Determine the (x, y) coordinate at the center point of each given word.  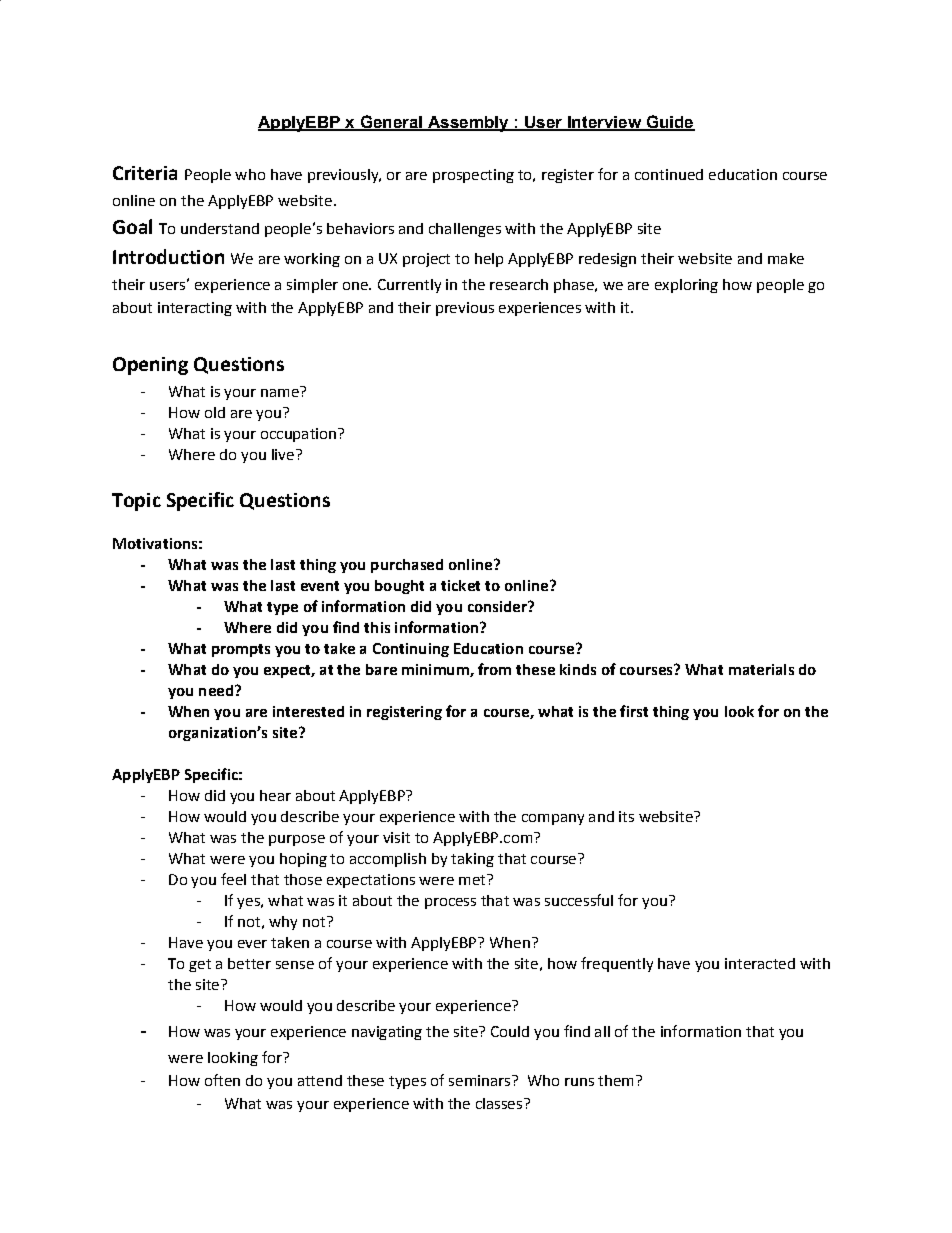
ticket (460, 585)
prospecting (473, 176)
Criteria (145, 173)
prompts (241, 650)
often (222, 1080)
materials (761, 669)
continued (669, 174)
